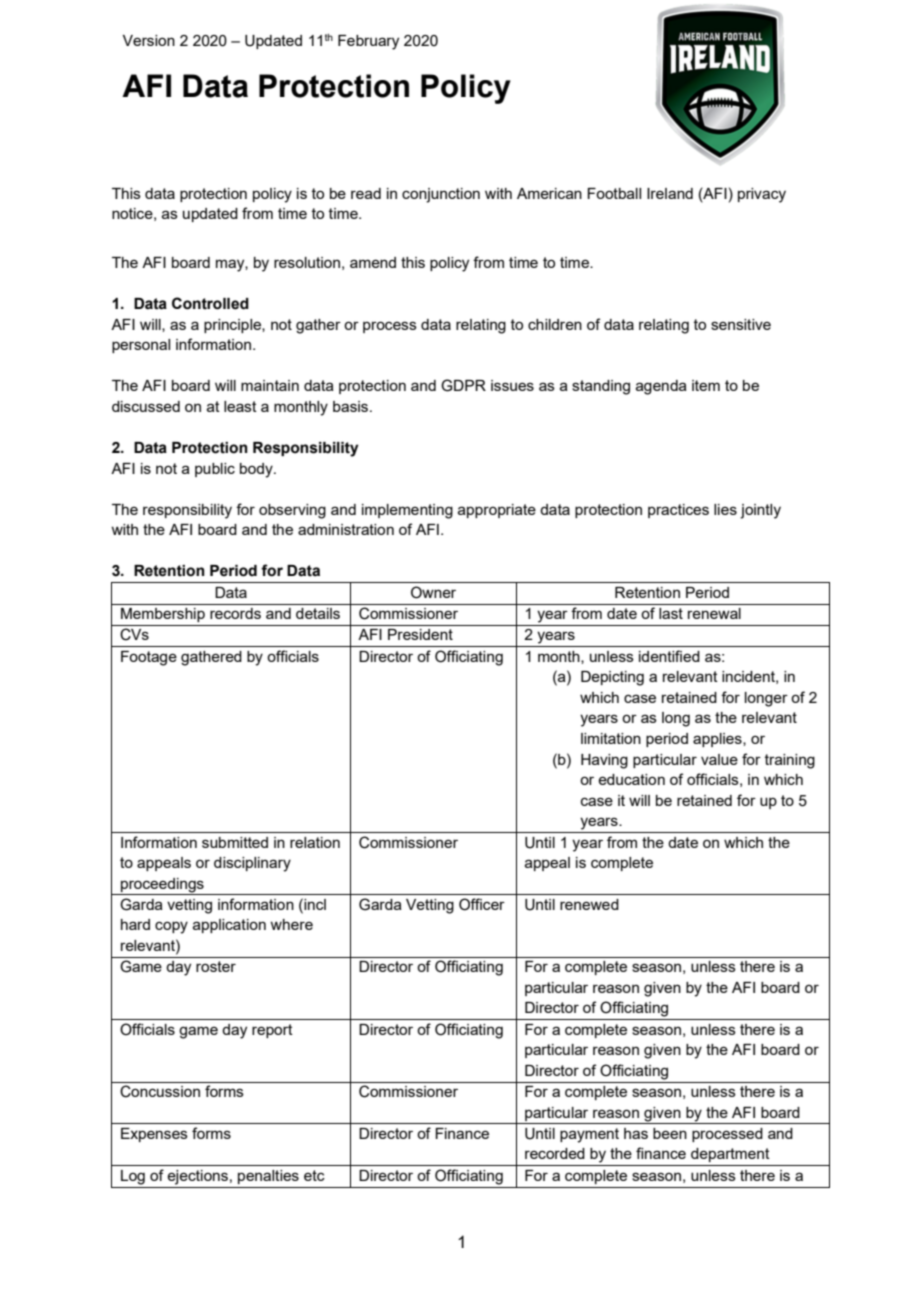 This page has height=1308, width=924. What do you see at coordinates (252, 864) in the page?
I see `disciplinary` at bounding box center [252, 864].
